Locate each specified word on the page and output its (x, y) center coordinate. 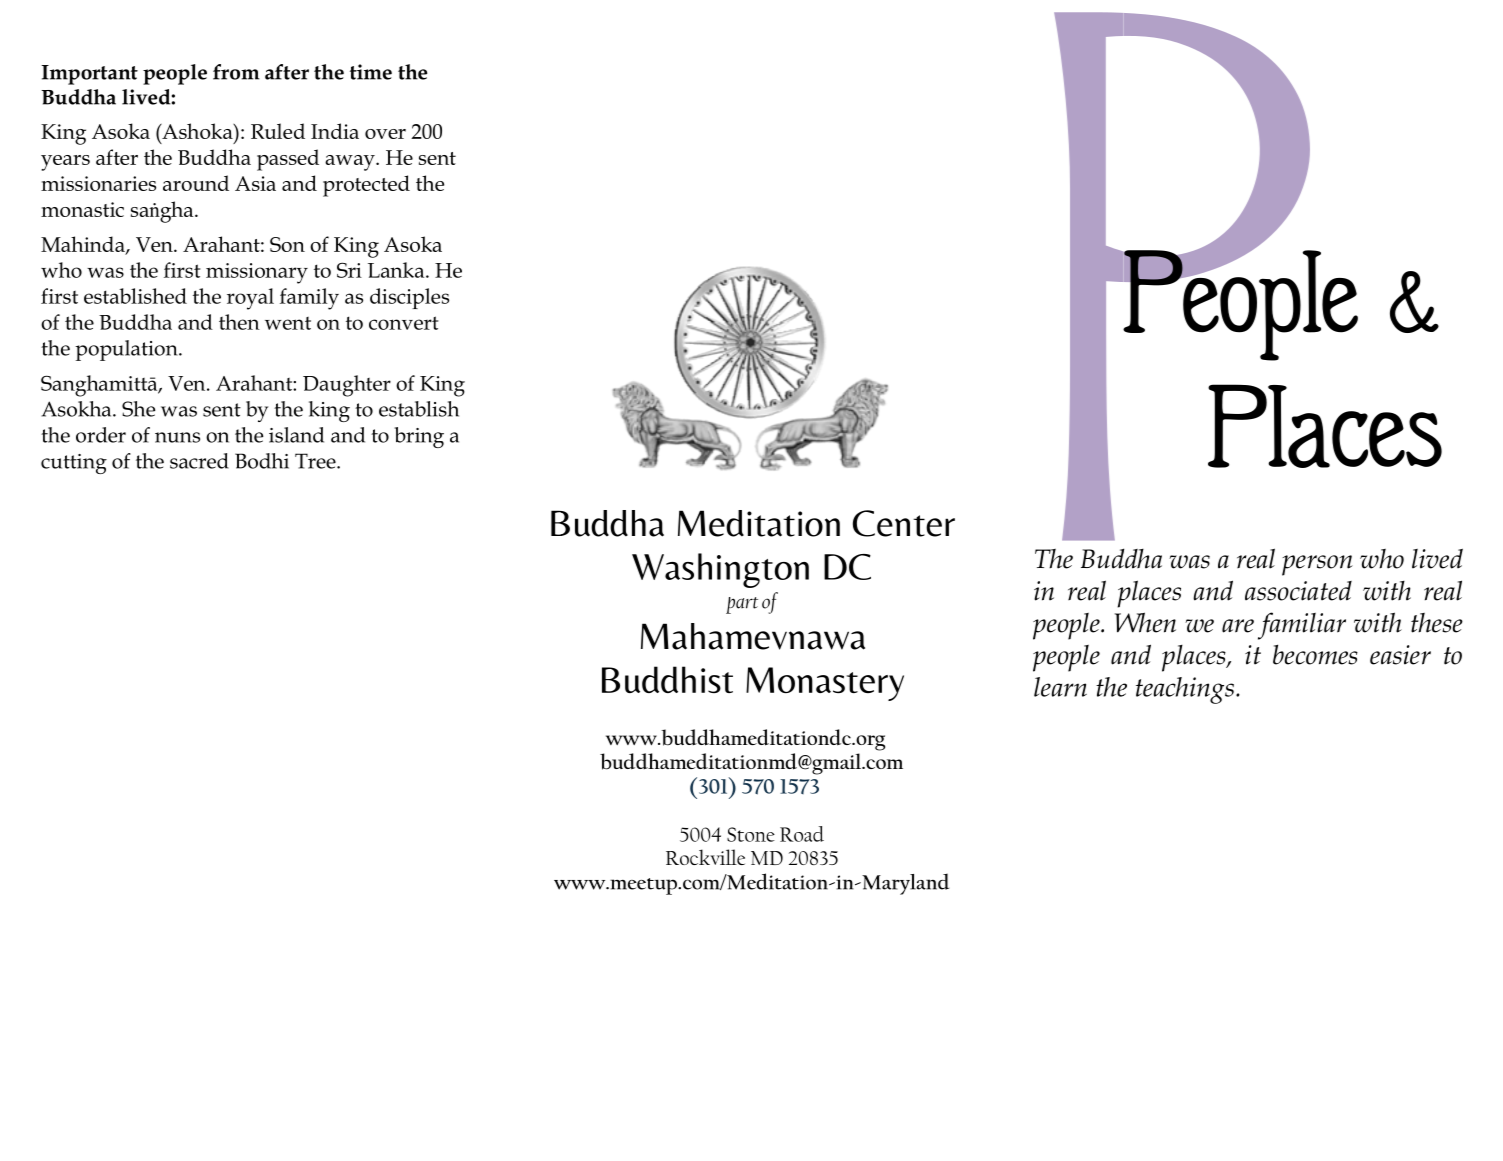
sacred (199, 461)
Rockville (705, 857)
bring (419, 437)
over (385, 134)
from (236, 72)
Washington (720, 570)
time (371, 72)
